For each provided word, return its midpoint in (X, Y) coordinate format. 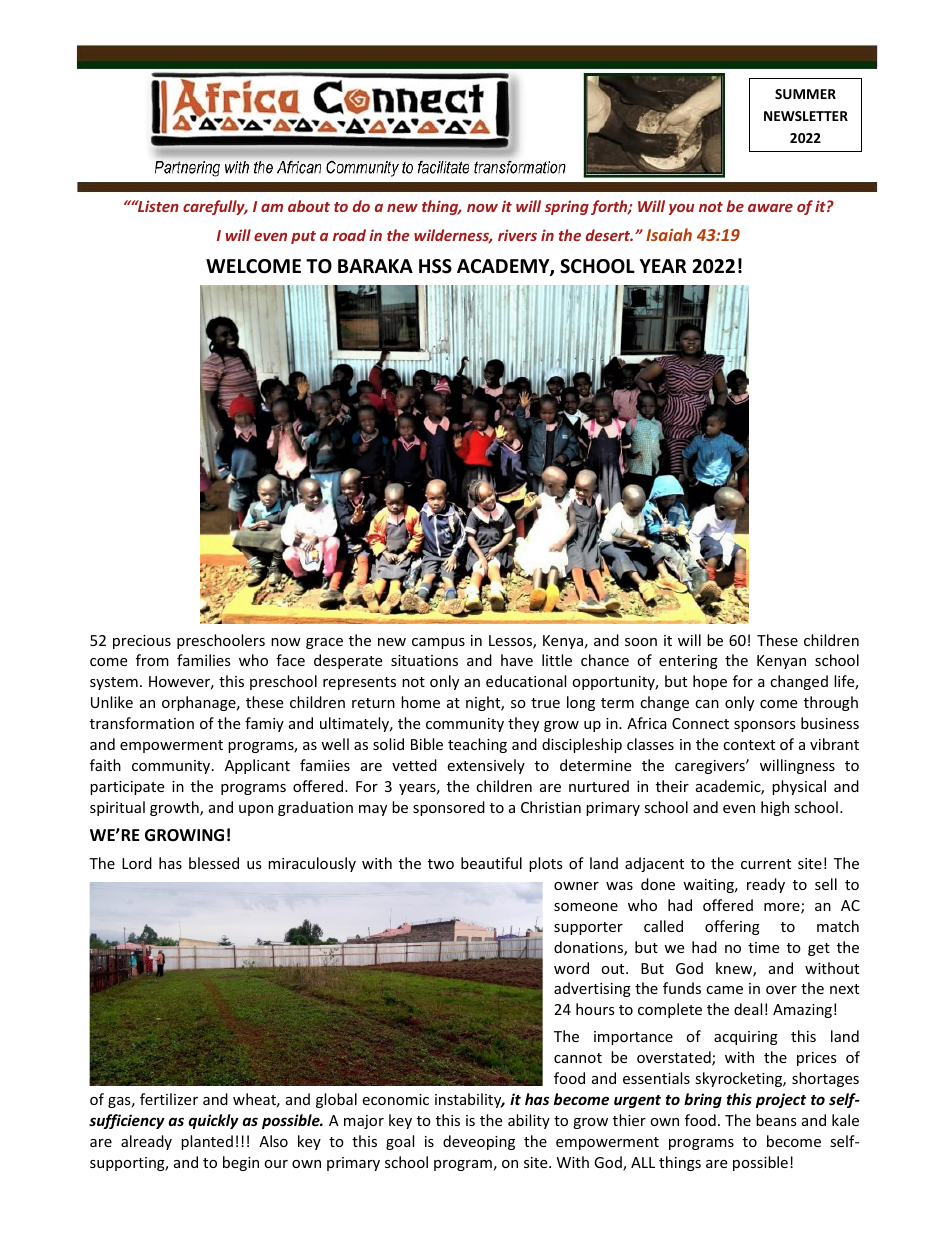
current (766, 864)
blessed (214, 863)
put (303, 237)
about (309, 206)
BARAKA (375, 266)
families (204, 660)
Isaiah (669, 234)
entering (688, 662)
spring (567, 207)
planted (207, 1142)
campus (438, 643)
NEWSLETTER (806, 116)
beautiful (491, 863)
